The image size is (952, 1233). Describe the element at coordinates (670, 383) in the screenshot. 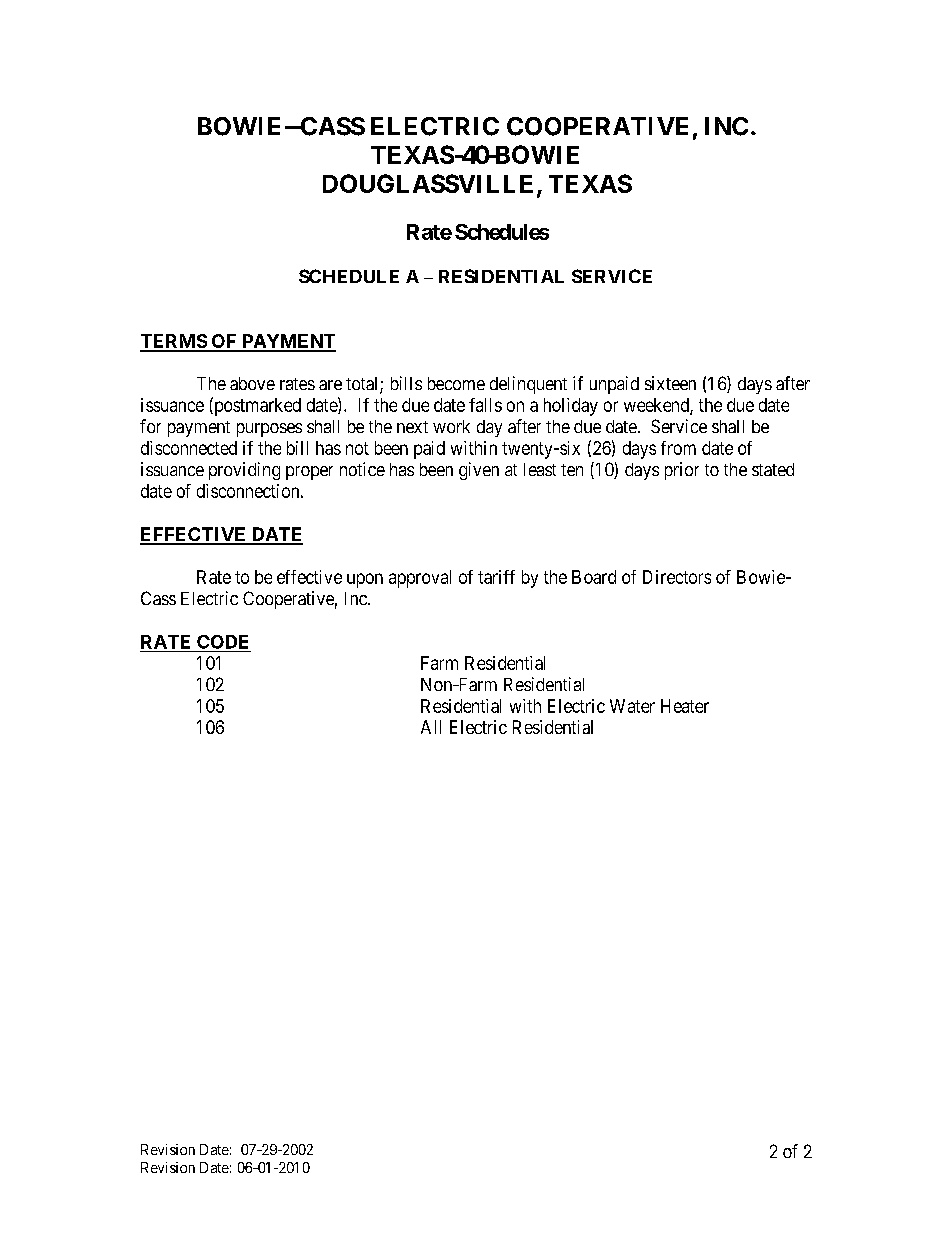

I see `sixteen` at that location.
